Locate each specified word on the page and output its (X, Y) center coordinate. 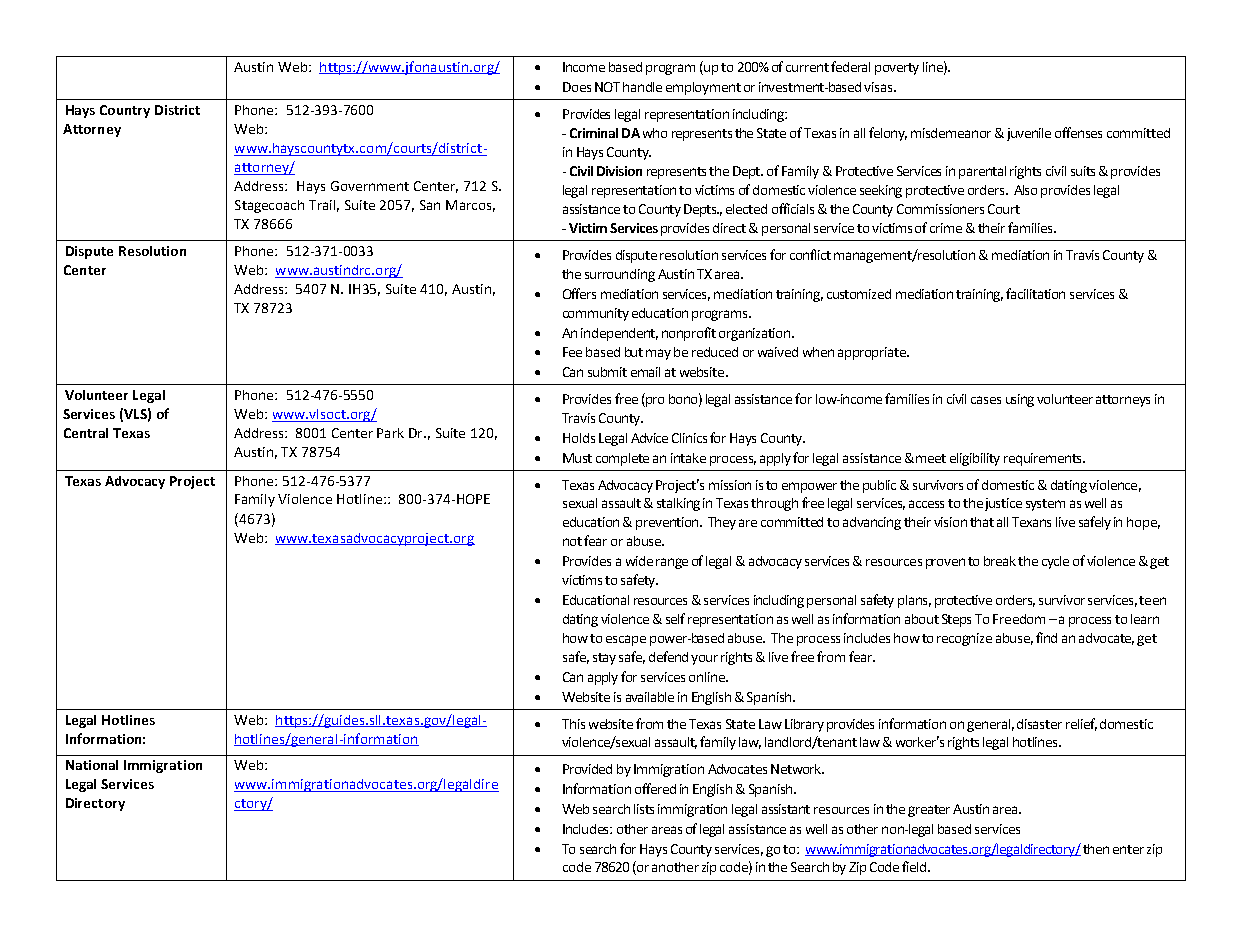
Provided (587, 769)
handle (642, 87)
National (92, 765)
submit (607, 372)
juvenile (1029, 134)
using (1020, 400)
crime (946, 228)
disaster (1039, 724)
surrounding (620, 275)
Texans (1031, 522)
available (650, 697)
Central (86, 433)
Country (125, 111)
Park (390, 433)
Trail (324, 206)
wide (639, 561)
